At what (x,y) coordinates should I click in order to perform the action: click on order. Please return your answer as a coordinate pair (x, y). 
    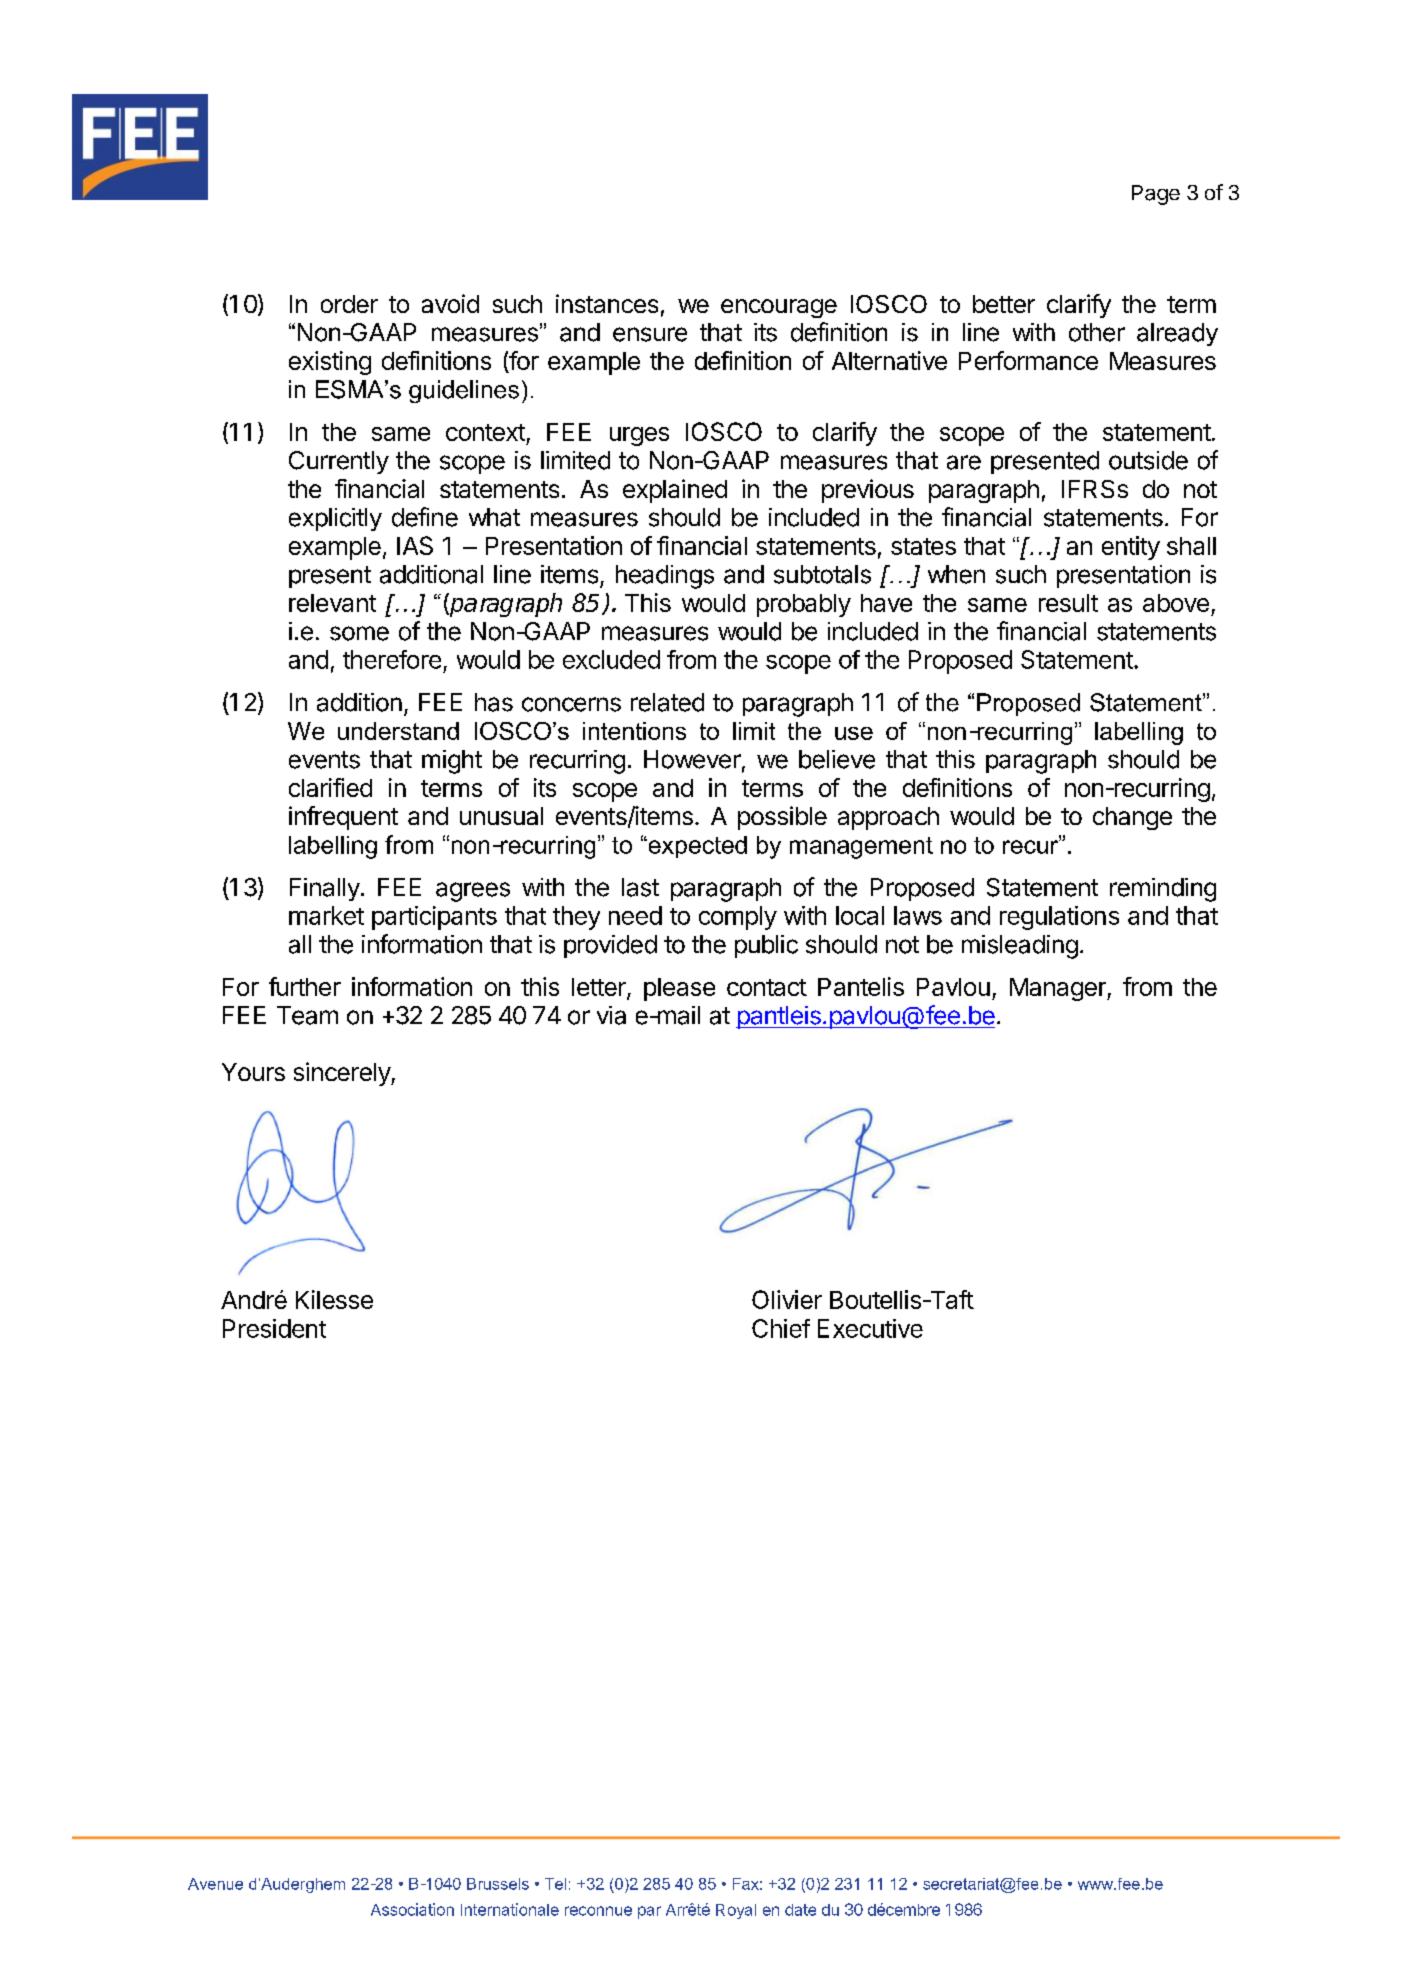
    Looking at the image, I should click on (349, 304).
